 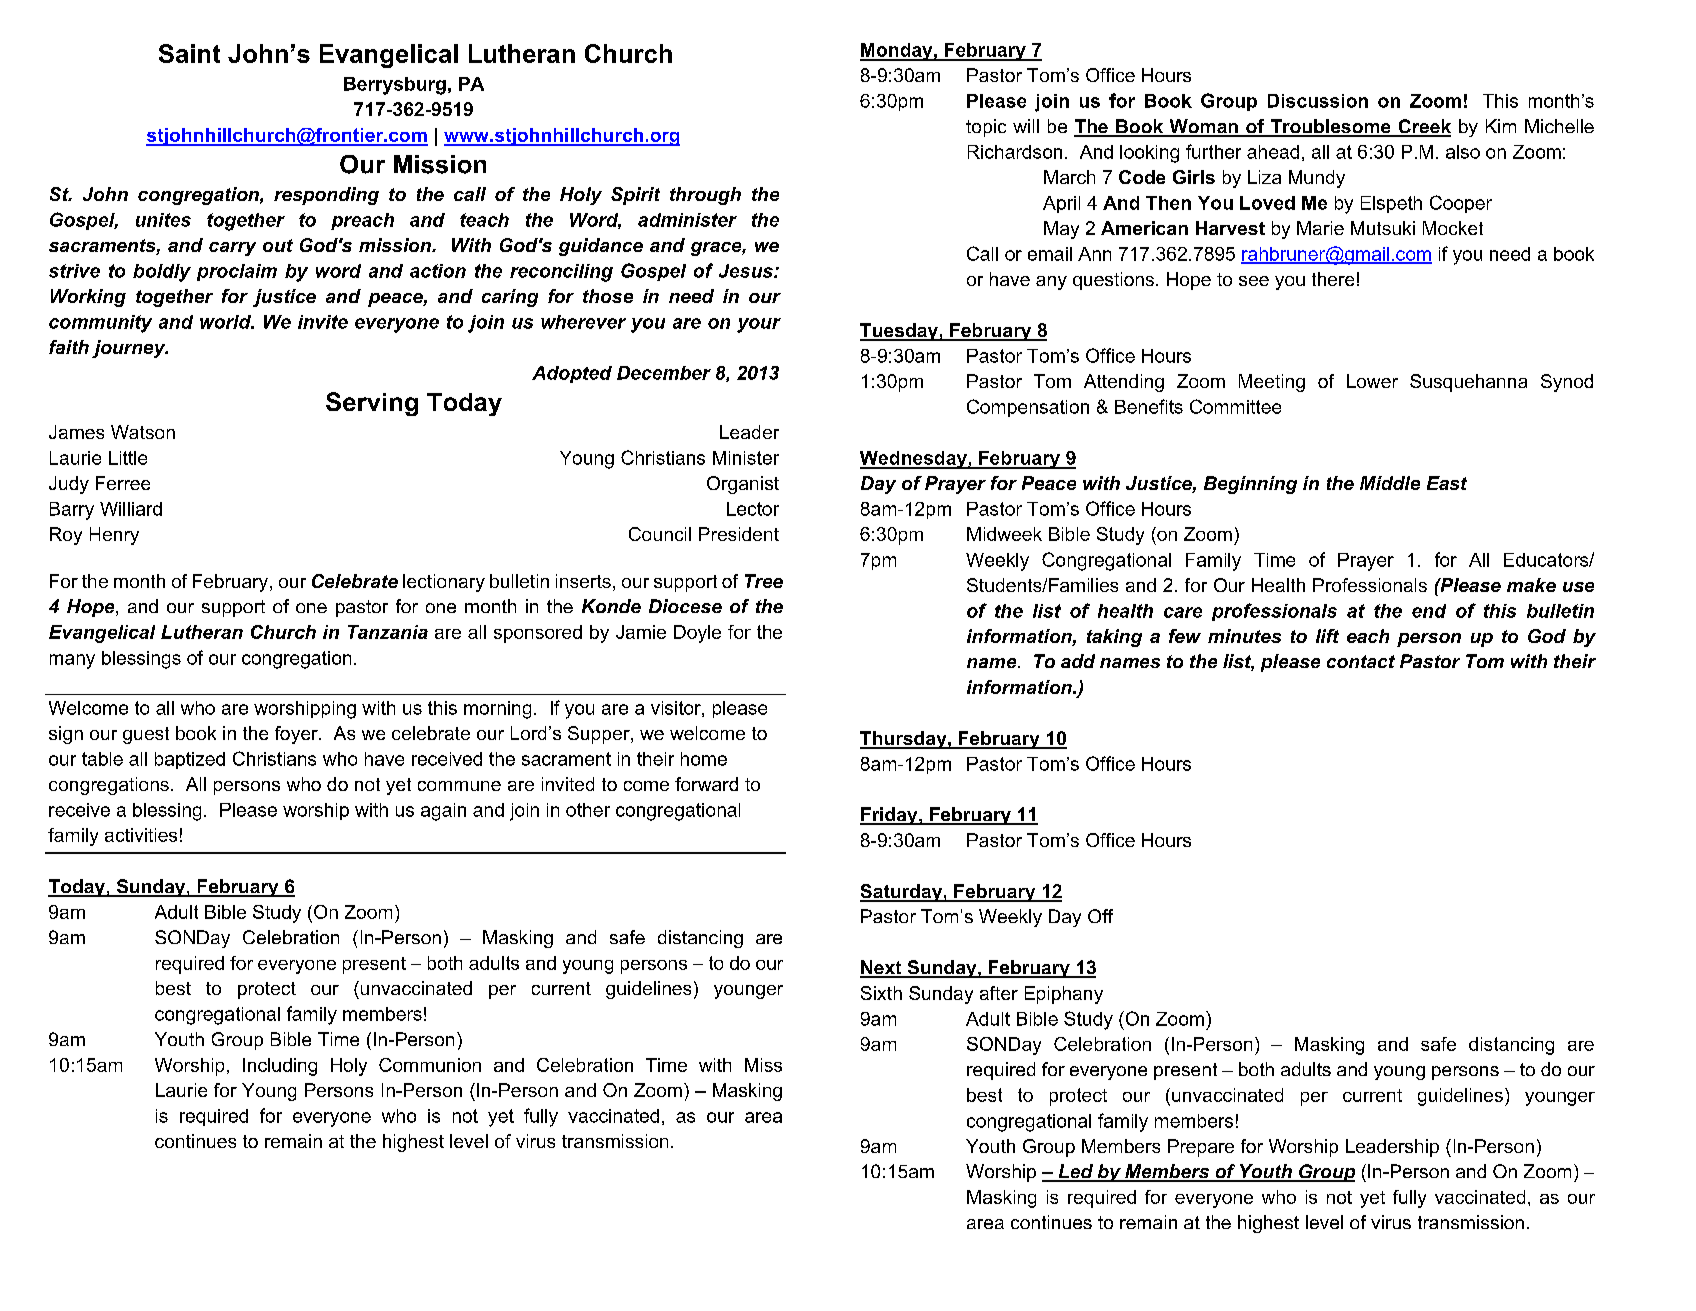 I want to click on Watson, so click(x=143, y=432).
